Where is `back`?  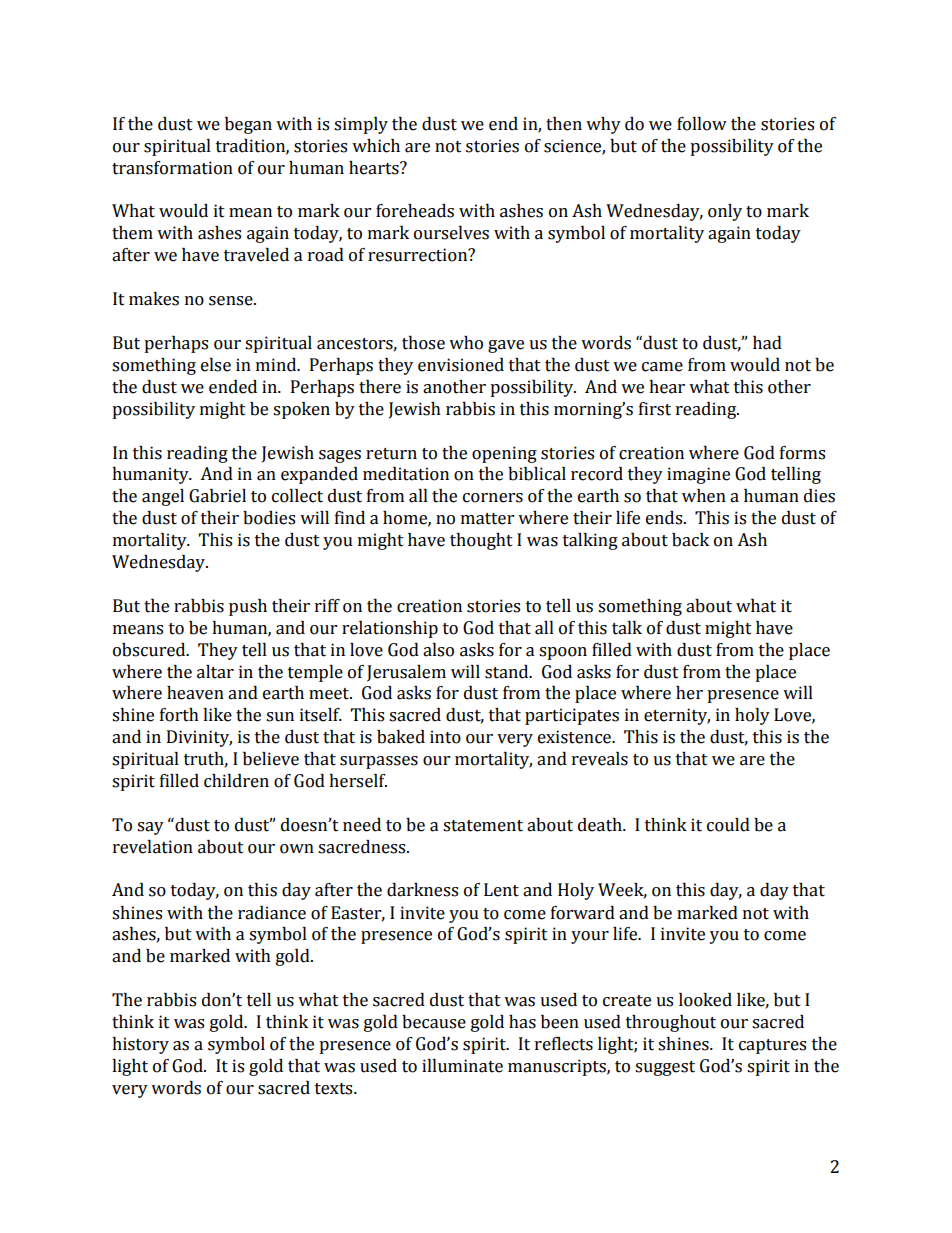 back is located at coordinates (690, 540).
